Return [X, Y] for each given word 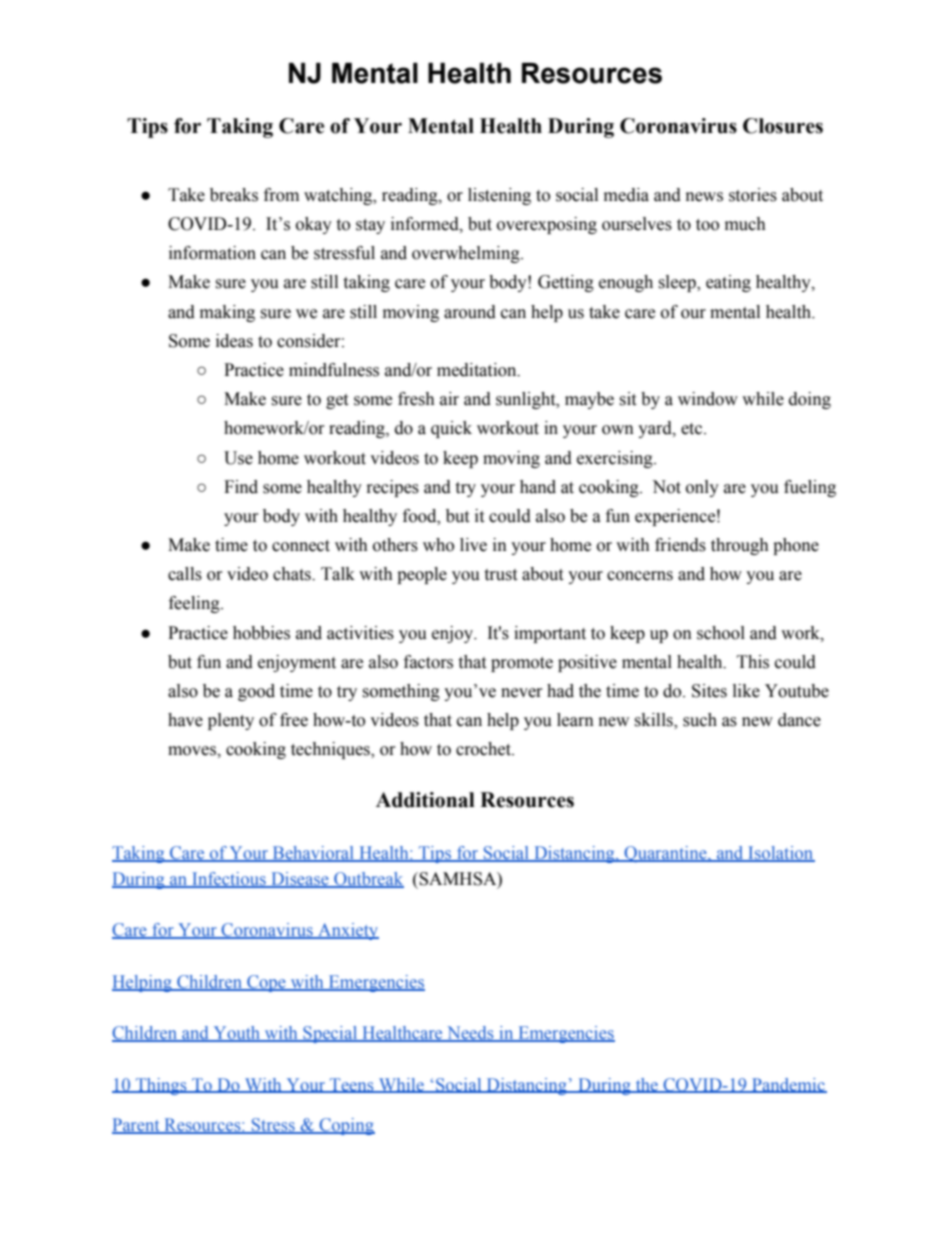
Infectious [229, 880]
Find [241, 487]
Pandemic [788, 1085]
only [702, 488]
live [473, 545]
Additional [425, 800]
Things [161, 1086]
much [745, 224]
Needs [470, 1034]
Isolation [780, 854]
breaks [234, 195]
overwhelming [467, 254]
